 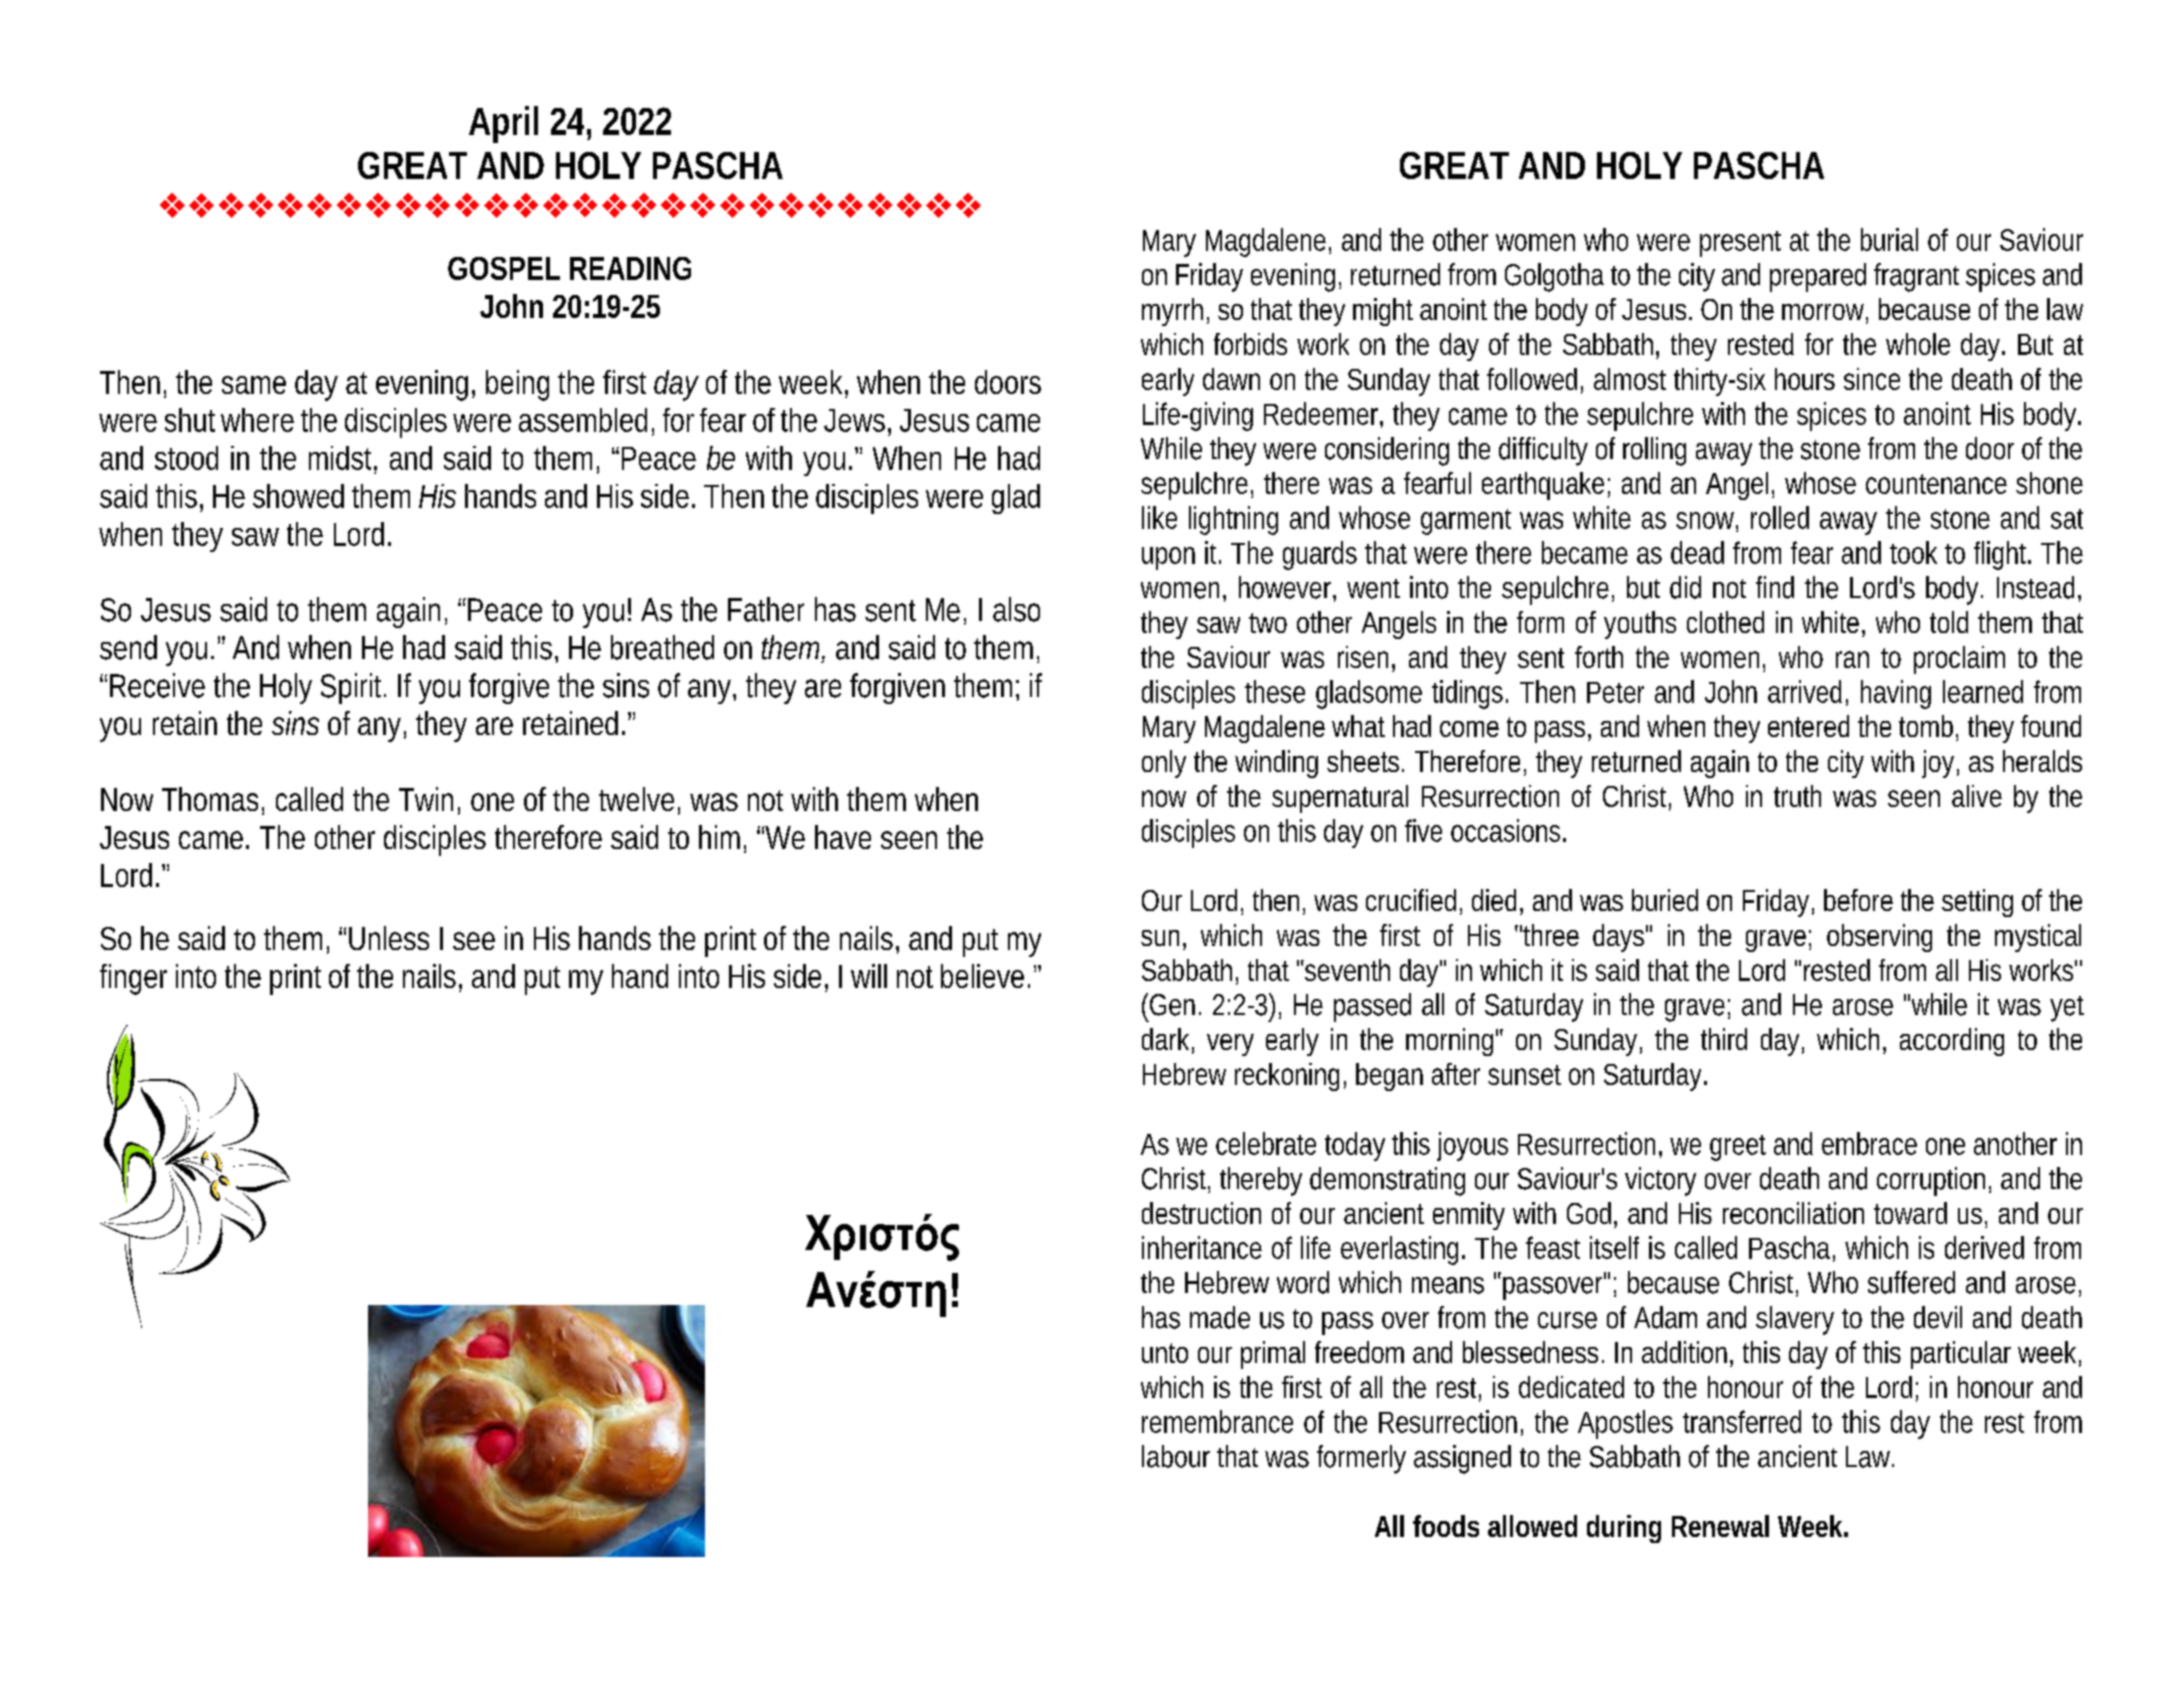 I want to click on only, so click(x=1164, y=764).
